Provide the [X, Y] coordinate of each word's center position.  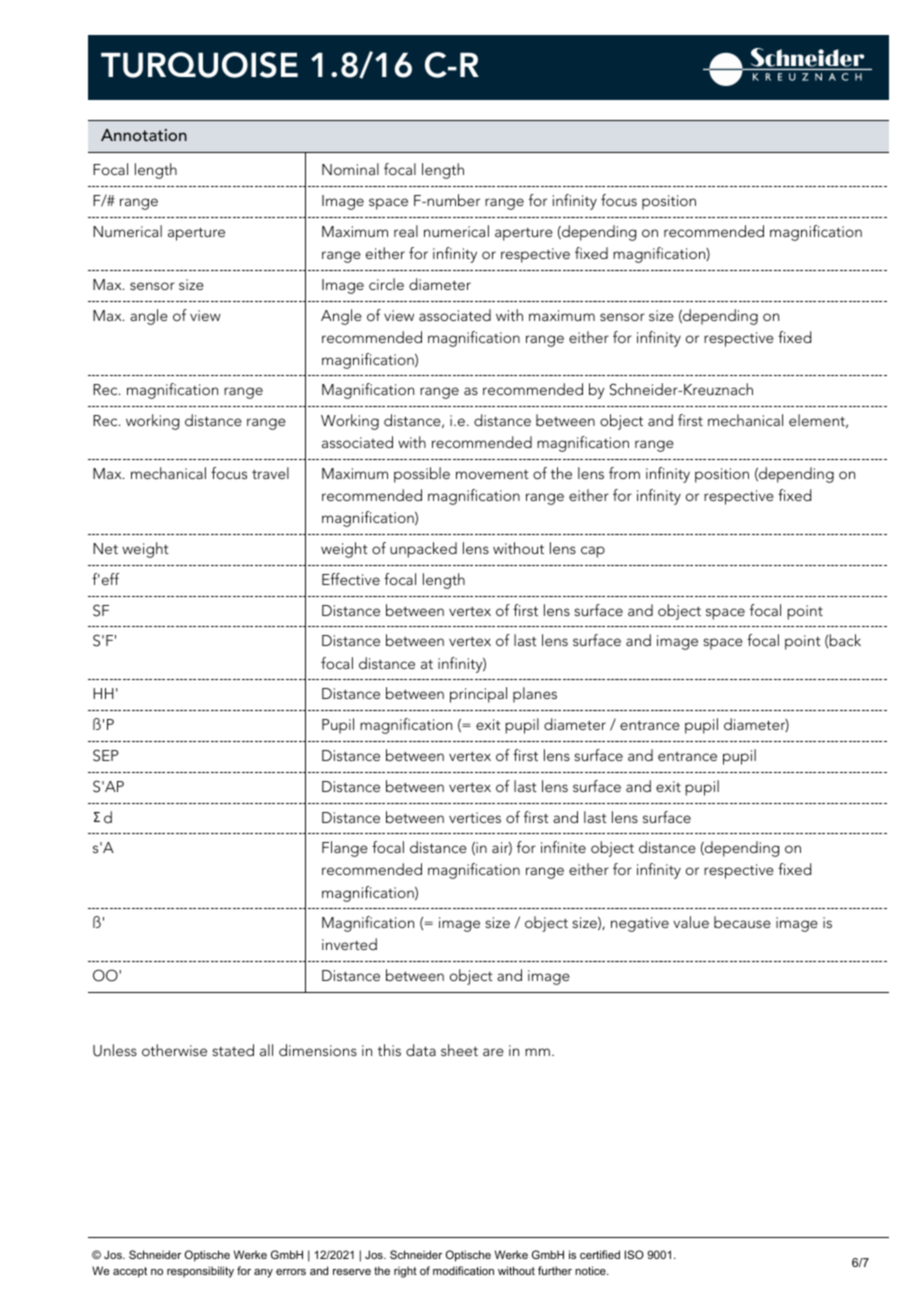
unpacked [423, 550]
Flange [345, 849]
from [624, 473]
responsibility [200, 1272]
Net [105, 548]
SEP [105, 755]
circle [386, 284]
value [691, 922]
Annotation [144, 135]
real [406, 231]
